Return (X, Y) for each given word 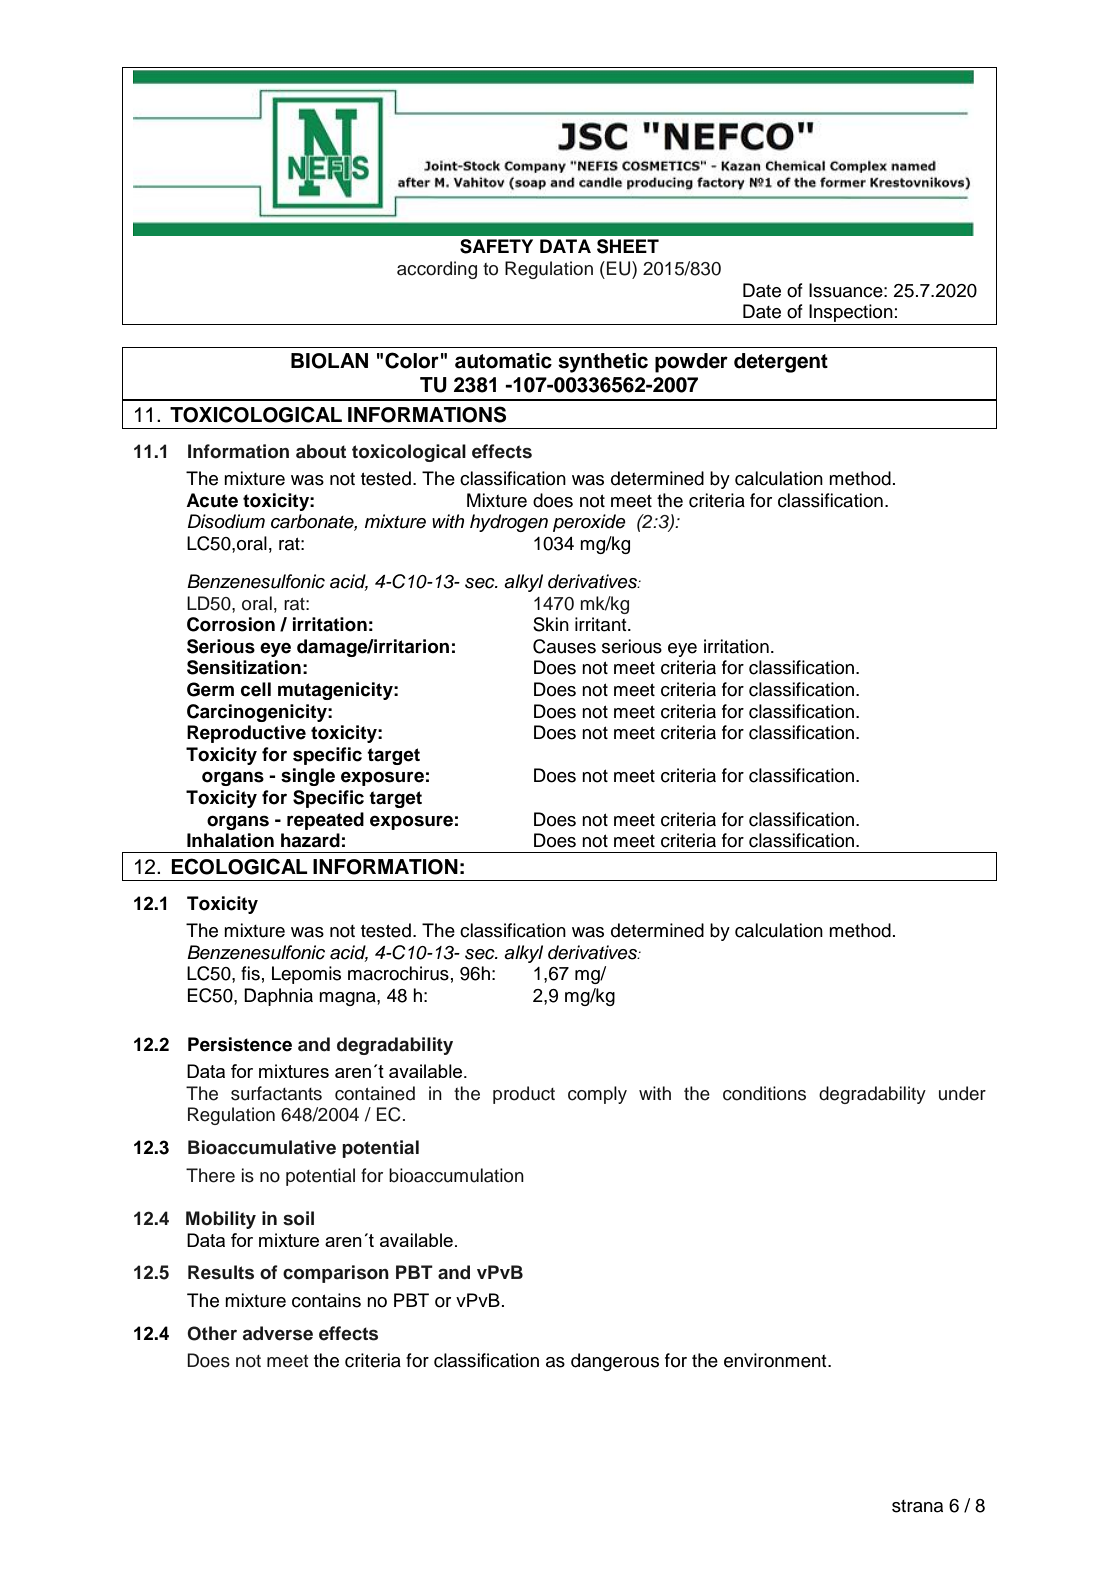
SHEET (628, 246)
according (437, 270)
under (962, 1093)
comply (597, 1095)
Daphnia (278, 997)
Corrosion (231, 624)
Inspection (851, 313)
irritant (602, 624)
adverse (278, 1333)
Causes (564, 646)
